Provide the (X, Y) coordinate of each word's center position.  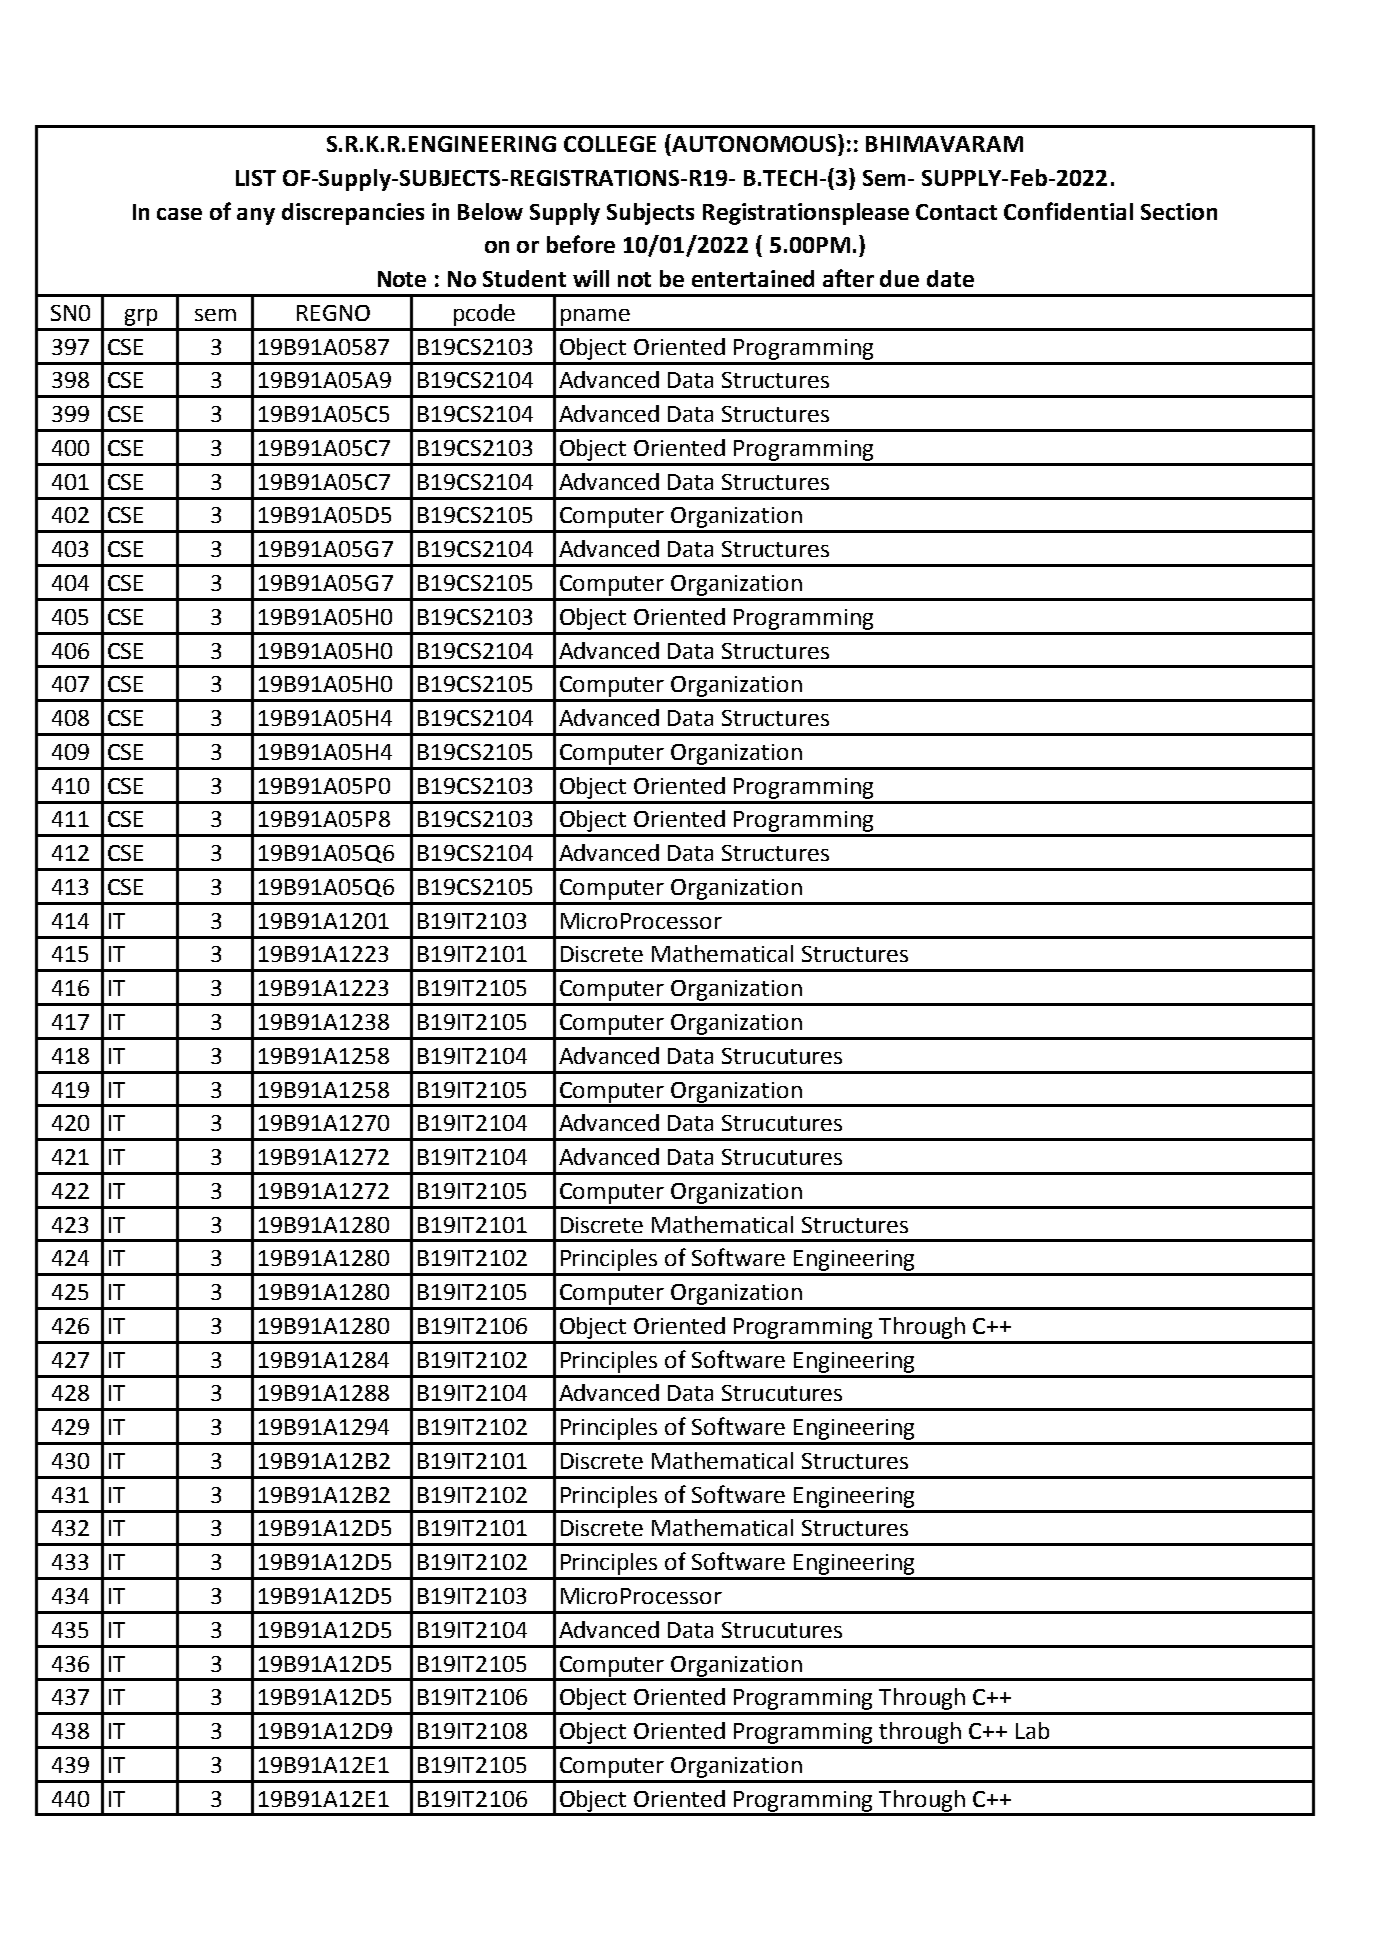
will (591, 278)
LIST (256, 178)
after (848, 278)
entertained (753, 278)
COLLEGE (610, 144)
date (950, 278)
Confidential (1068, 211)
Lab (1032, 1730)
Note (402, 279)
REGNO (333, 313)
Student (524, 278)
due (899, 278)
